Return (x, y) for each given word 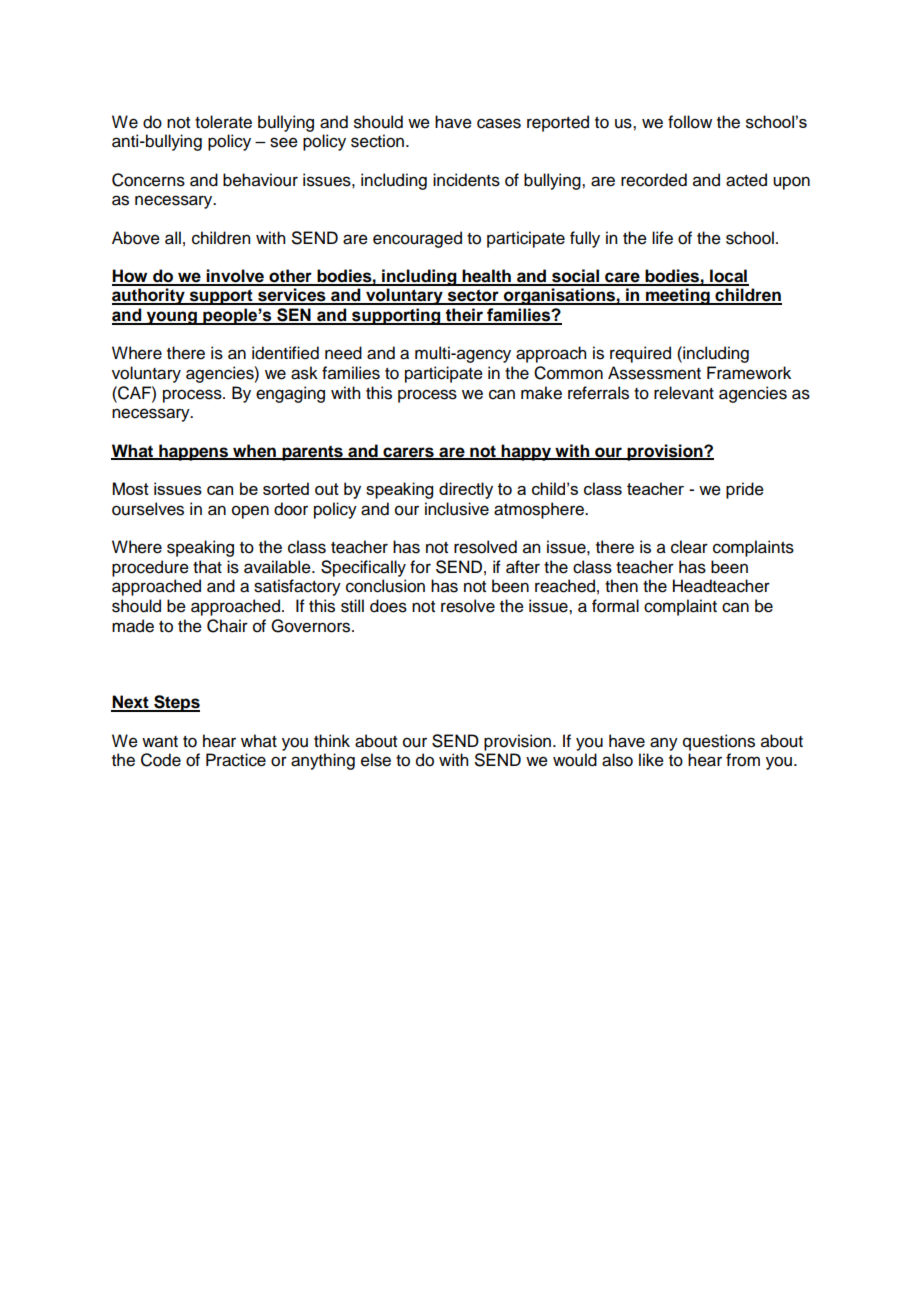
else (376, 760)
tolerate (223, 122)
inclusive (457, 509)
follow (690, 122)
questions (719, 742)
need (343, 353)
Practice (236, 760)
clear (689, 547)
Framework (749, 373)
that (207, 567)
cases (499, 123)
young (172, 318)
